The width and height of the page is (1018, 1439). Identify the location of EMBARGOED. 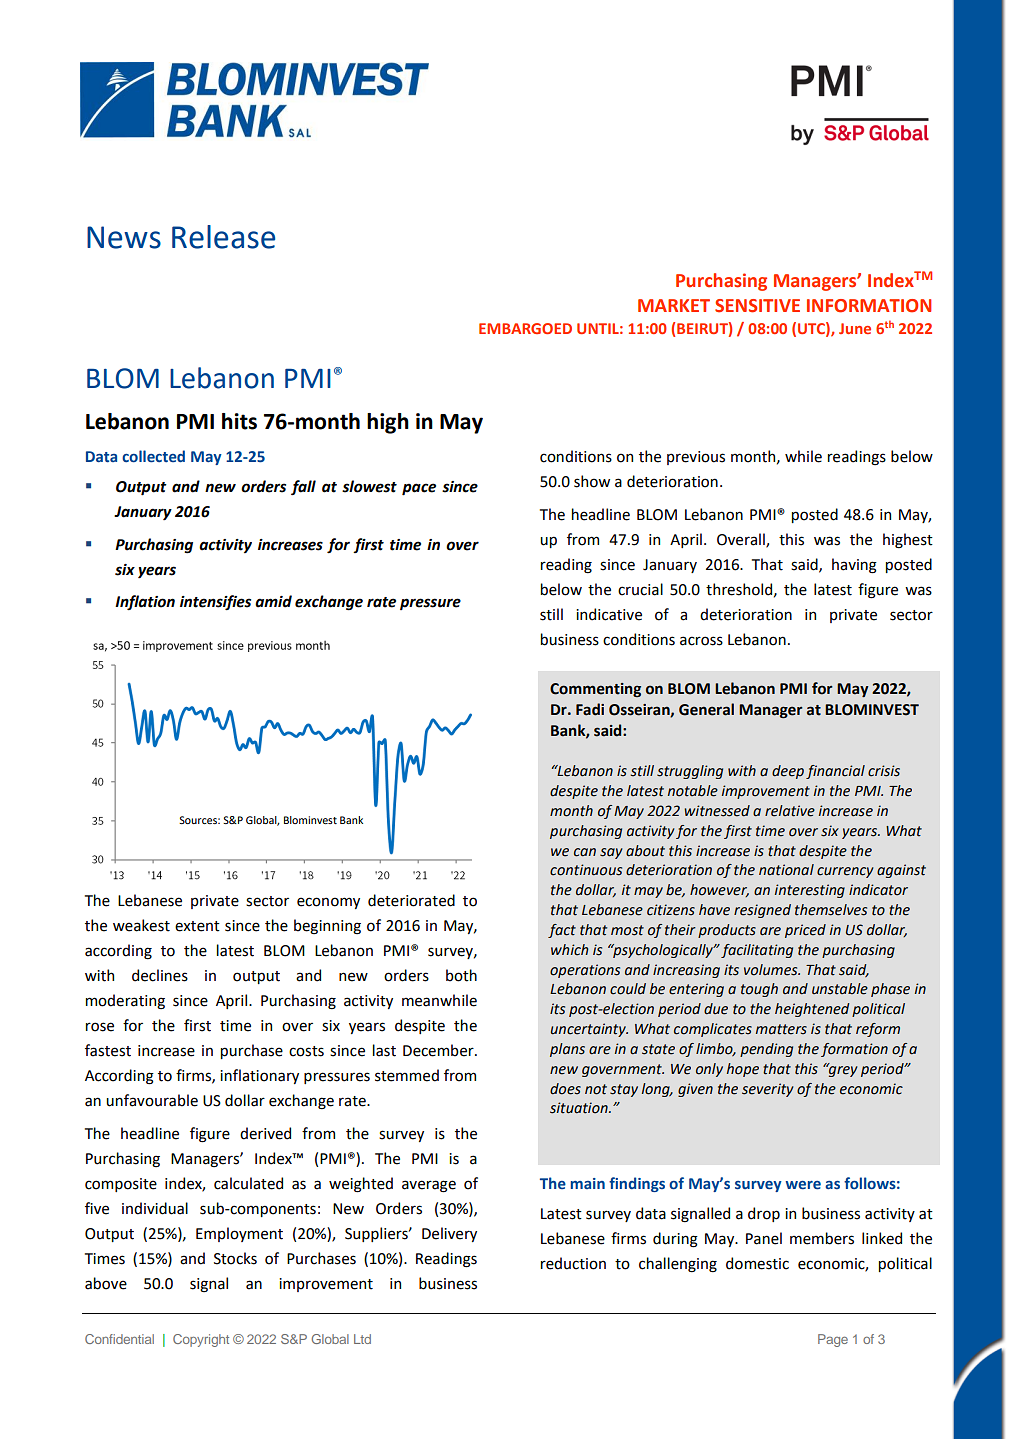
(525, 328).
